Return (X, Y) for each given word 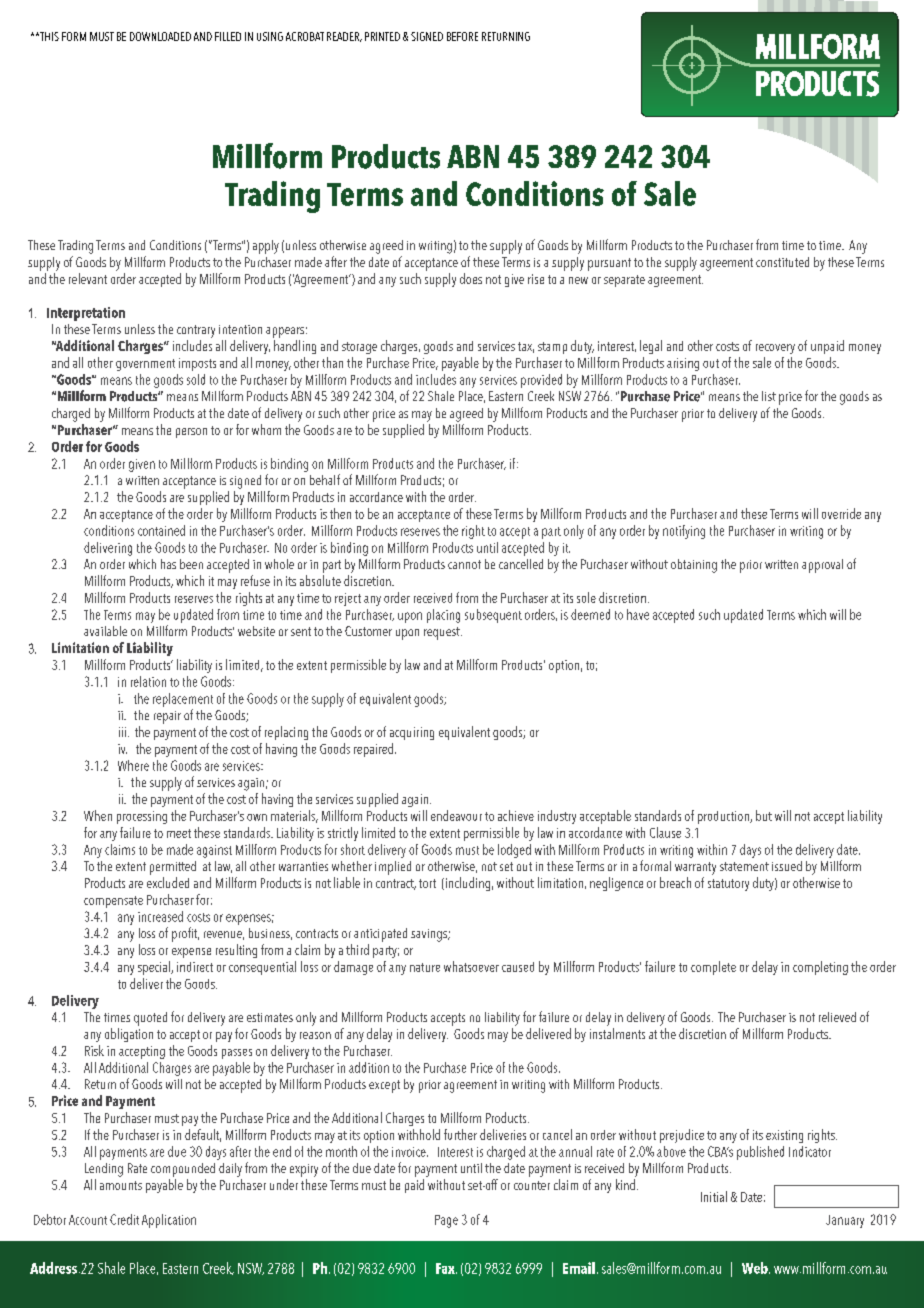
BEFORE (462, 36)
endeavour (456, 815)
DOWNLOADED (160, 36)
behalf (325, 479)
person (191, 433)
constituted (782, 262)
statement (744, 866)
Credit (124, 1219)
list (769, 396)
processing (142, 817)
